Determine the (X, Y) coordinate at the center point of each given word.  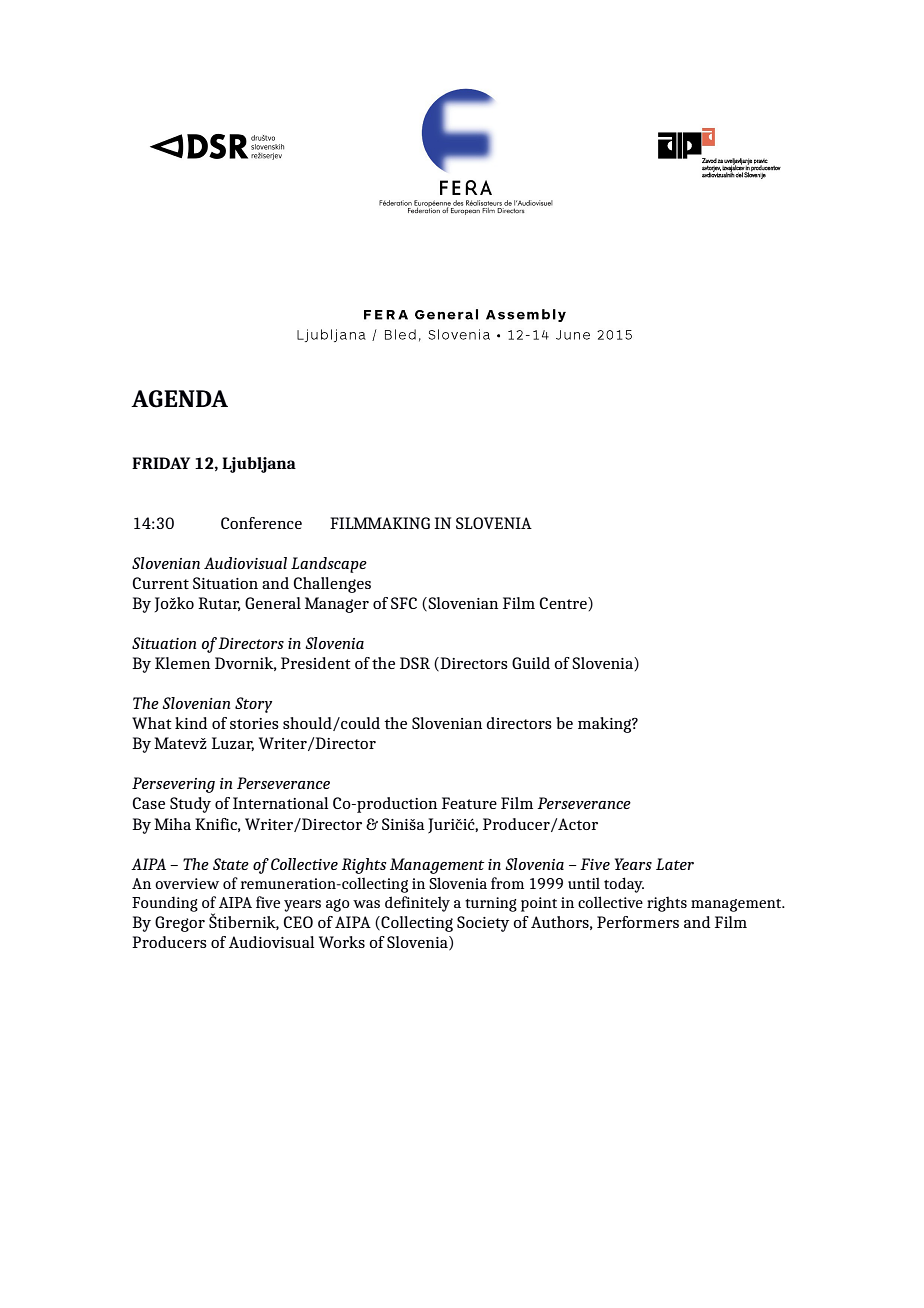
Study (190, 805)
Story (253, 705)
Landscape (329, 565)
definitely (417, 904)
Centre (564, 603)
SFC (404, 603)
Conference (261, 523)
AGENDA (179, 399)
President (316, 663)
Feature (469, 803)
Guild (531, 663)
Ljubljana (259, 465)
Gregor (180, 924)
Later (675, 864)
